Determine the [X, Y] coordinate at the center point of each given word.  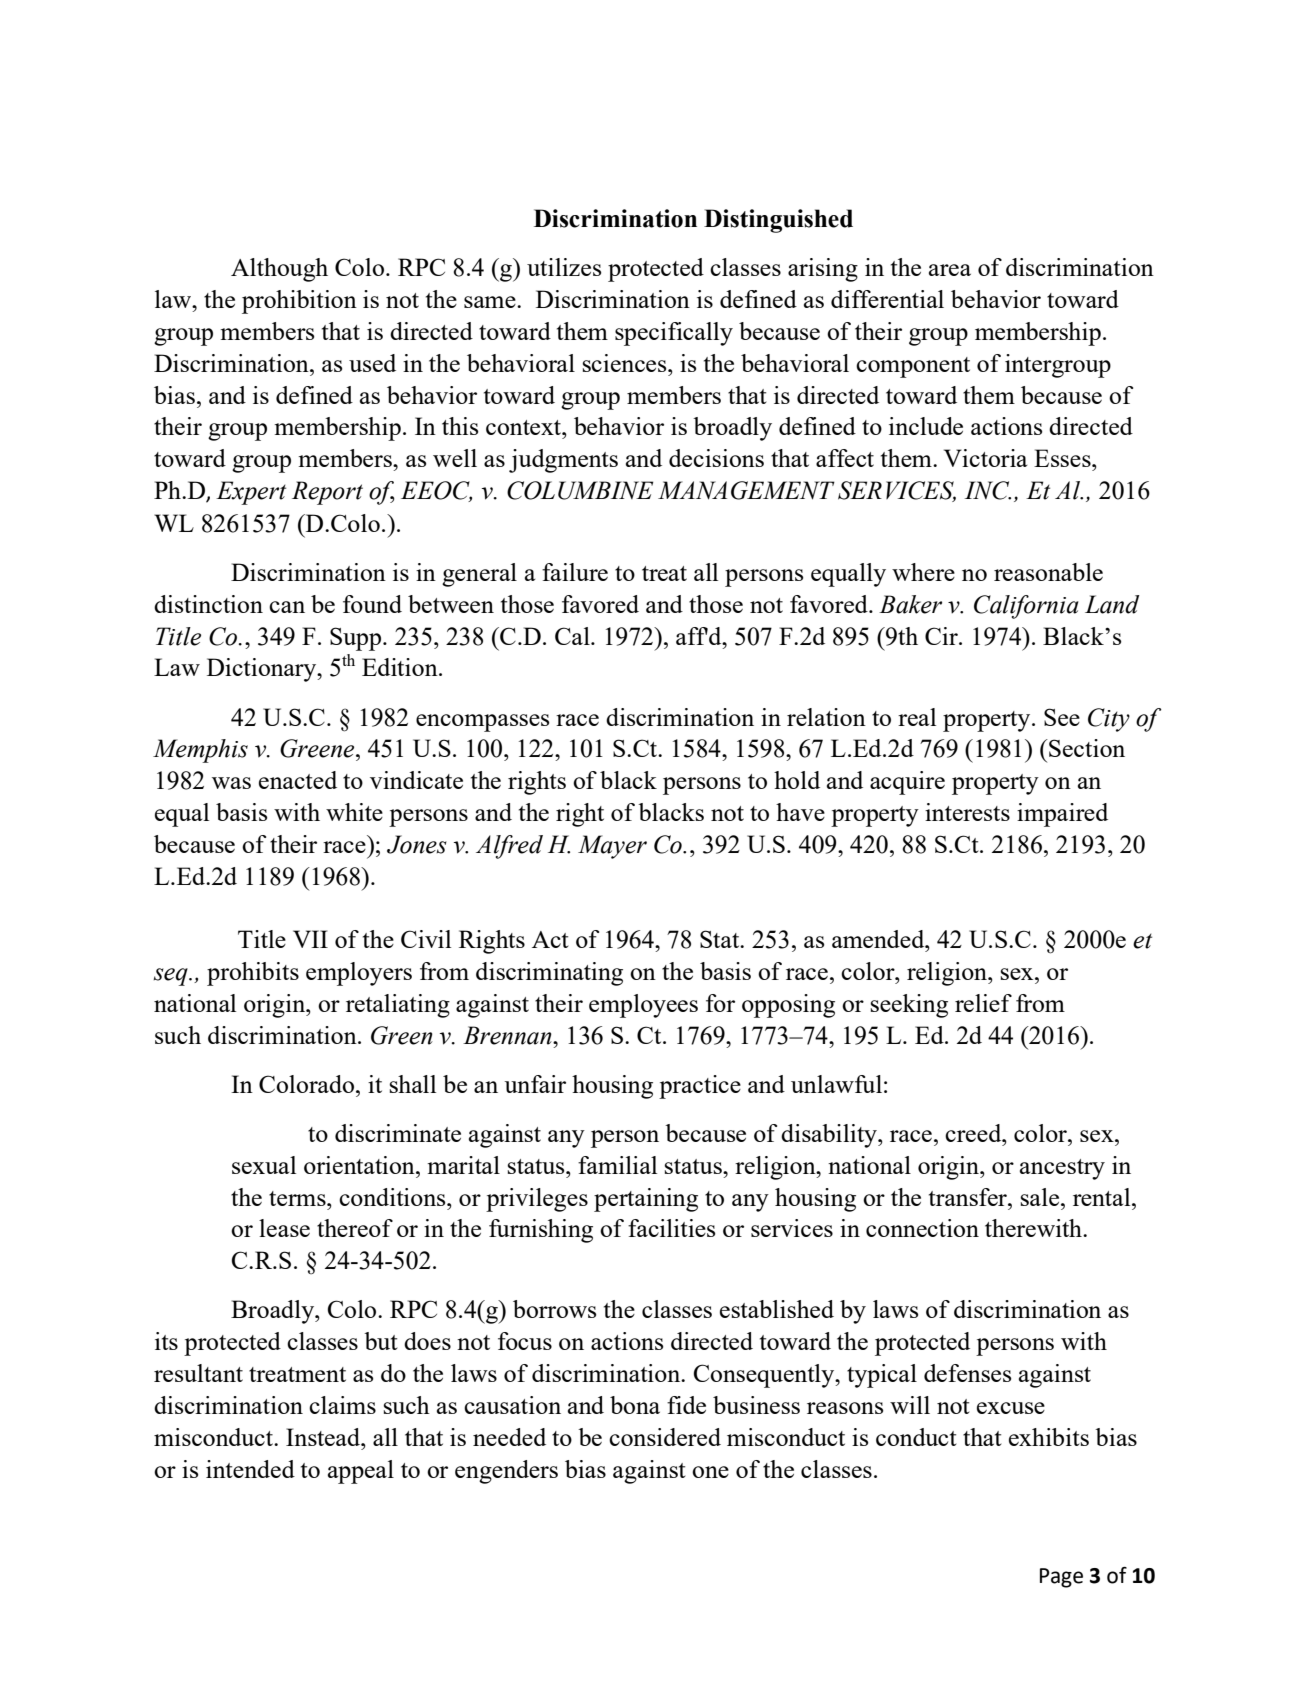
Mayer [612, 847]
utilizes [564, 267]
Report [327, 493]
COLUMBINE [580, 490]
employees [643, 1006]
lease [284, 1228]
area [950, 270]
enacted [298, 780]
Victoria [985, 458]
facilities [671, 1228]
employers [359, 974]
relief [983, 1003]
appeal [361, 1472]
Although [279, 270]
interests [967, 812]
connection [922, 1228]
